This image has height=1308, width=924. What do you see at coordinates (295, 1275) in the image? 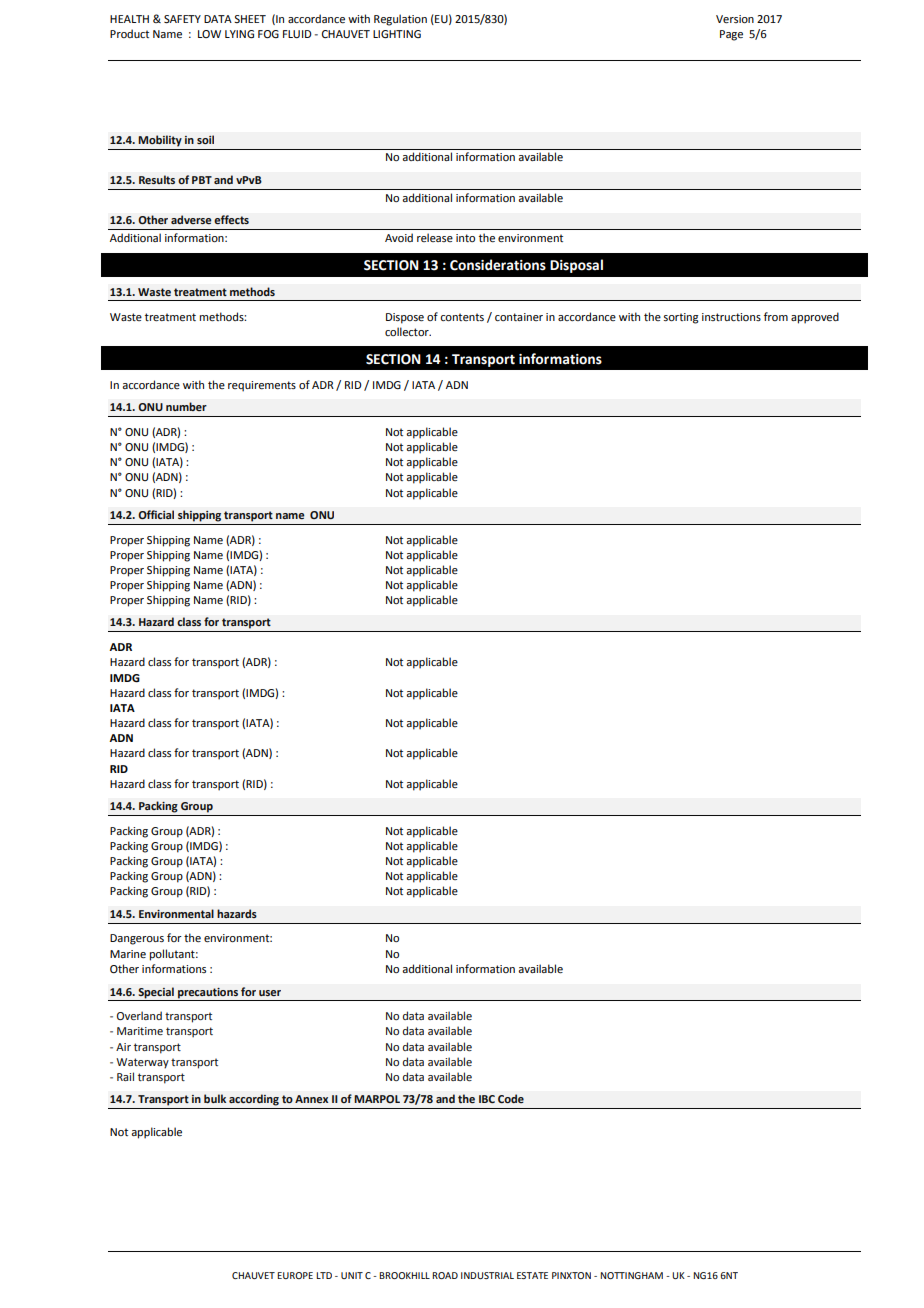
I see `EUROPE` at bounding box center [295, 1275].
